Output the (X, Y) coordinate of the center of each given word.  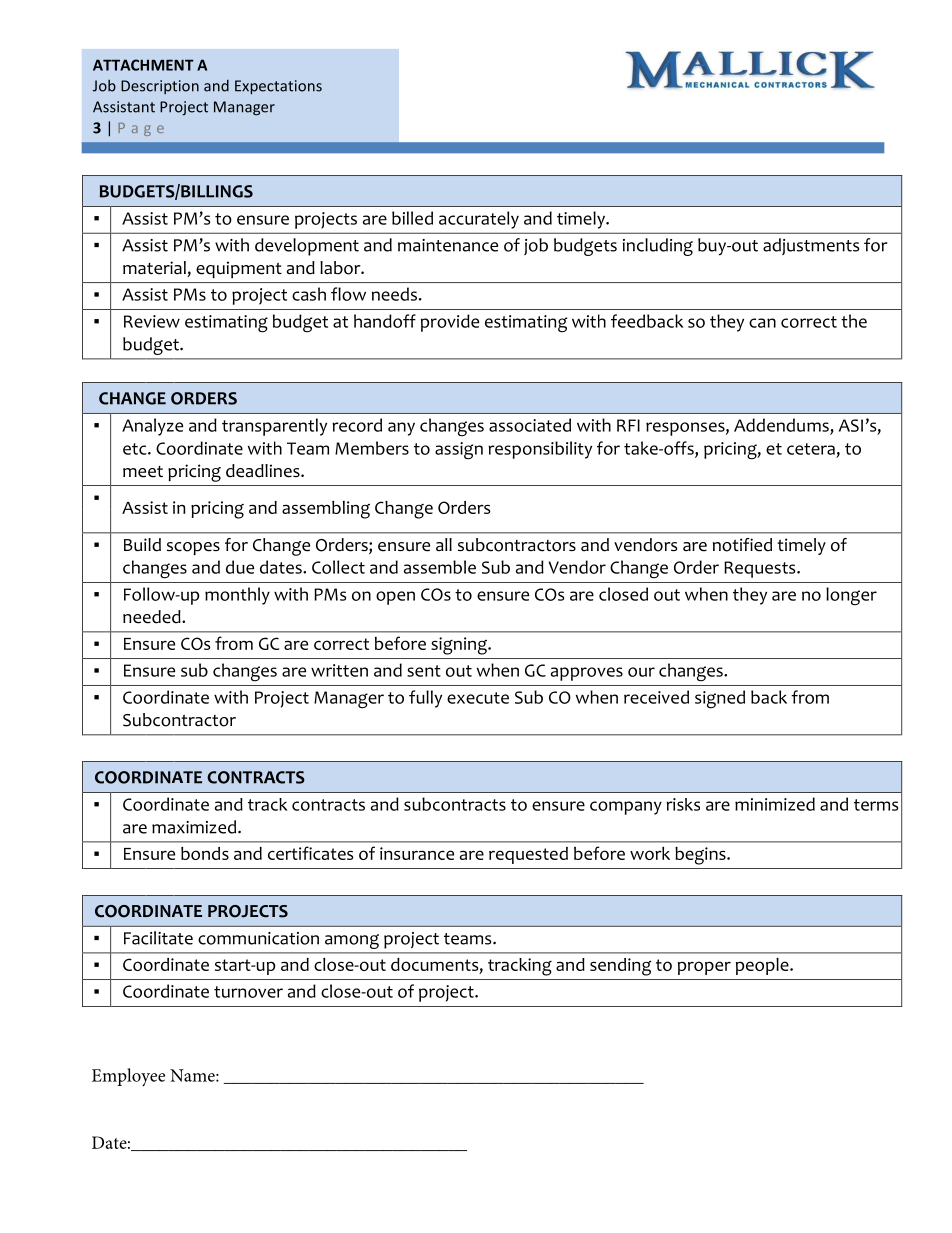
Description (160, 87)
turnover (248, 992)
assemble (440, 567)
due (240, 567)
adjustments (811, 246)
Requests (761, 569)
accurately (479, 220)
